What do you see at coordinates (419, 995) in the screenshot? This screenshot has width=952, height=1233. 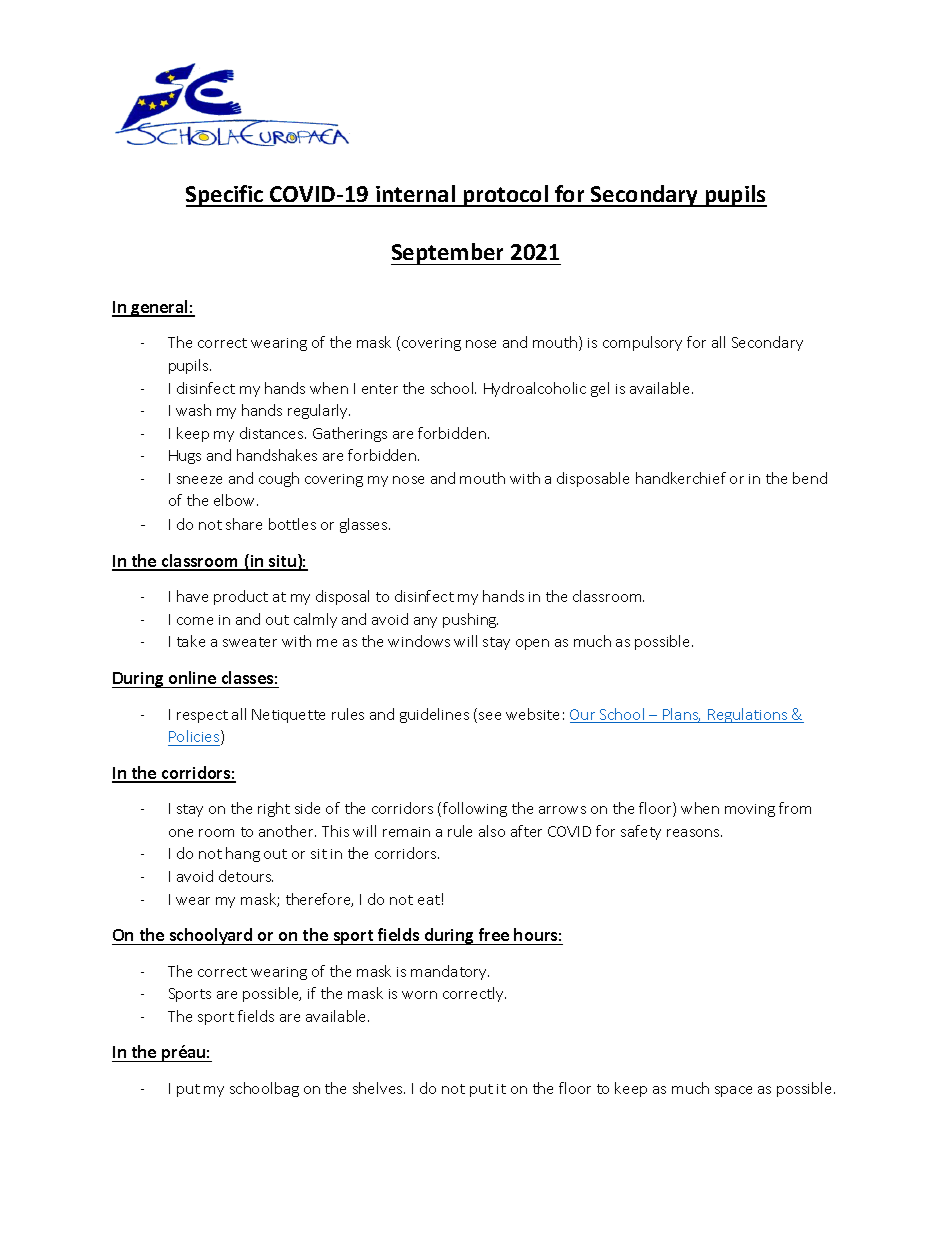 I see `worn` at bounding box center [419, 995].
